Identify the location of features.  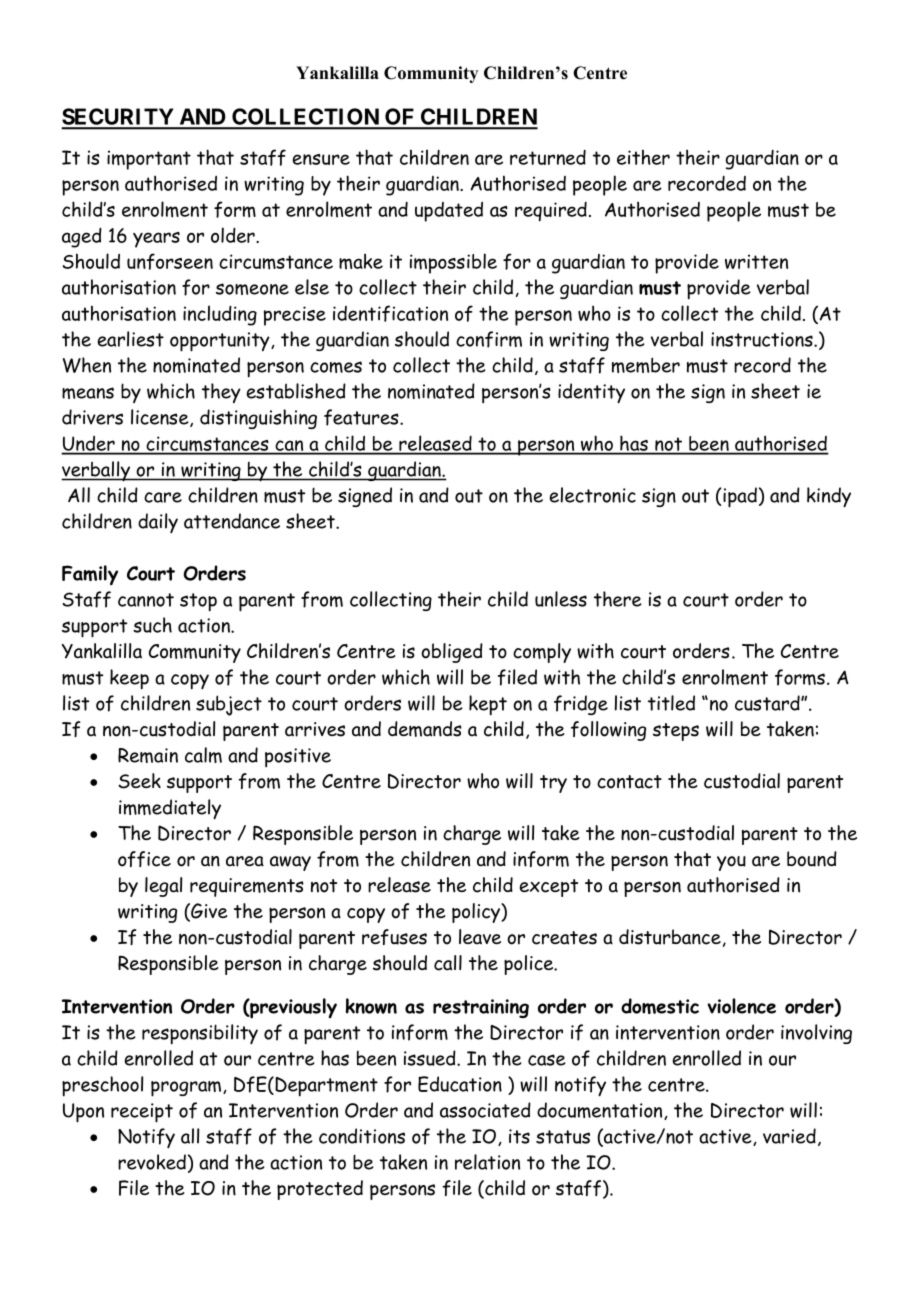
(362, 417).
